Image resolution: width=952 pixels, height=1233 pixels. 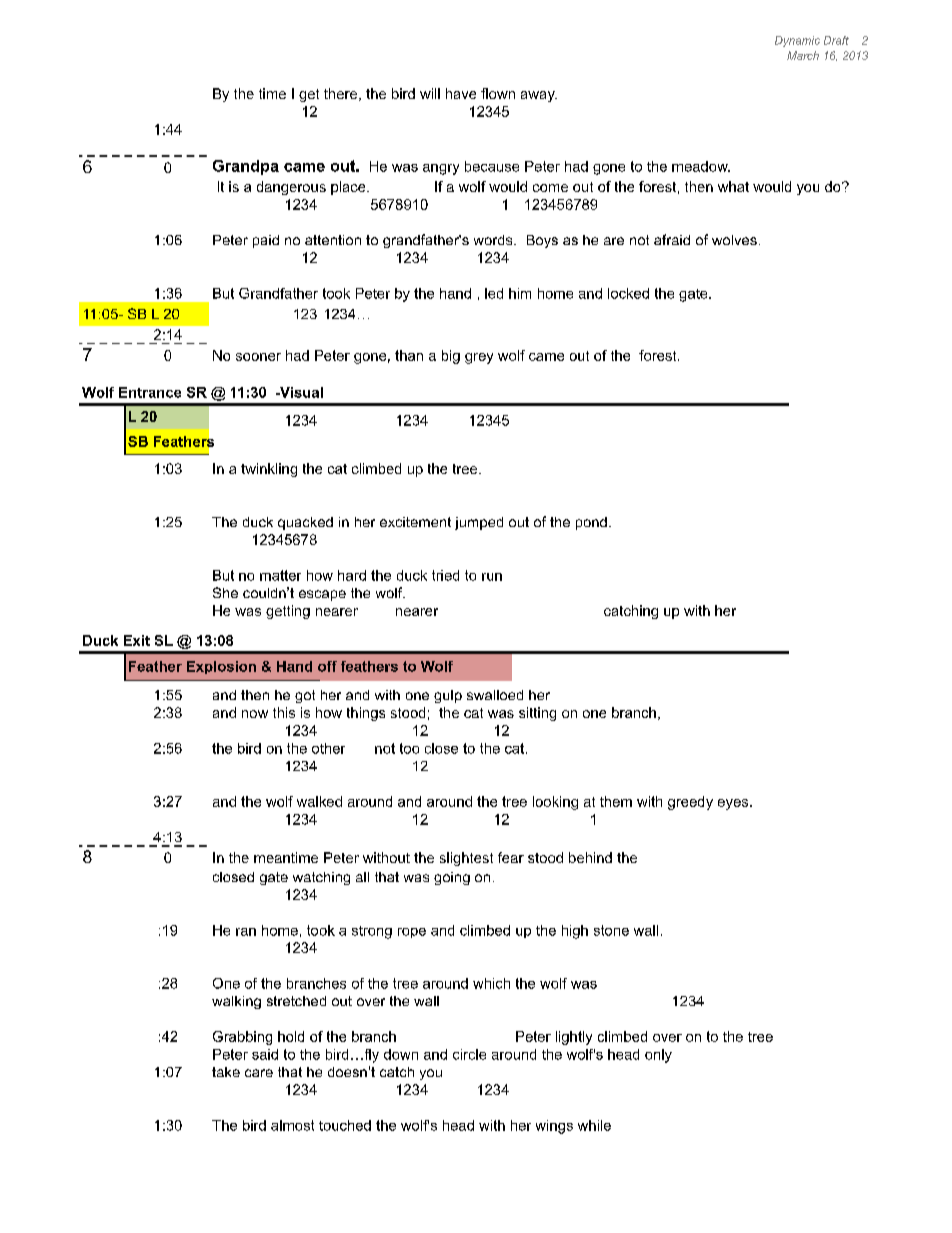 I want to click on grey, so click(x=479, y=358).
